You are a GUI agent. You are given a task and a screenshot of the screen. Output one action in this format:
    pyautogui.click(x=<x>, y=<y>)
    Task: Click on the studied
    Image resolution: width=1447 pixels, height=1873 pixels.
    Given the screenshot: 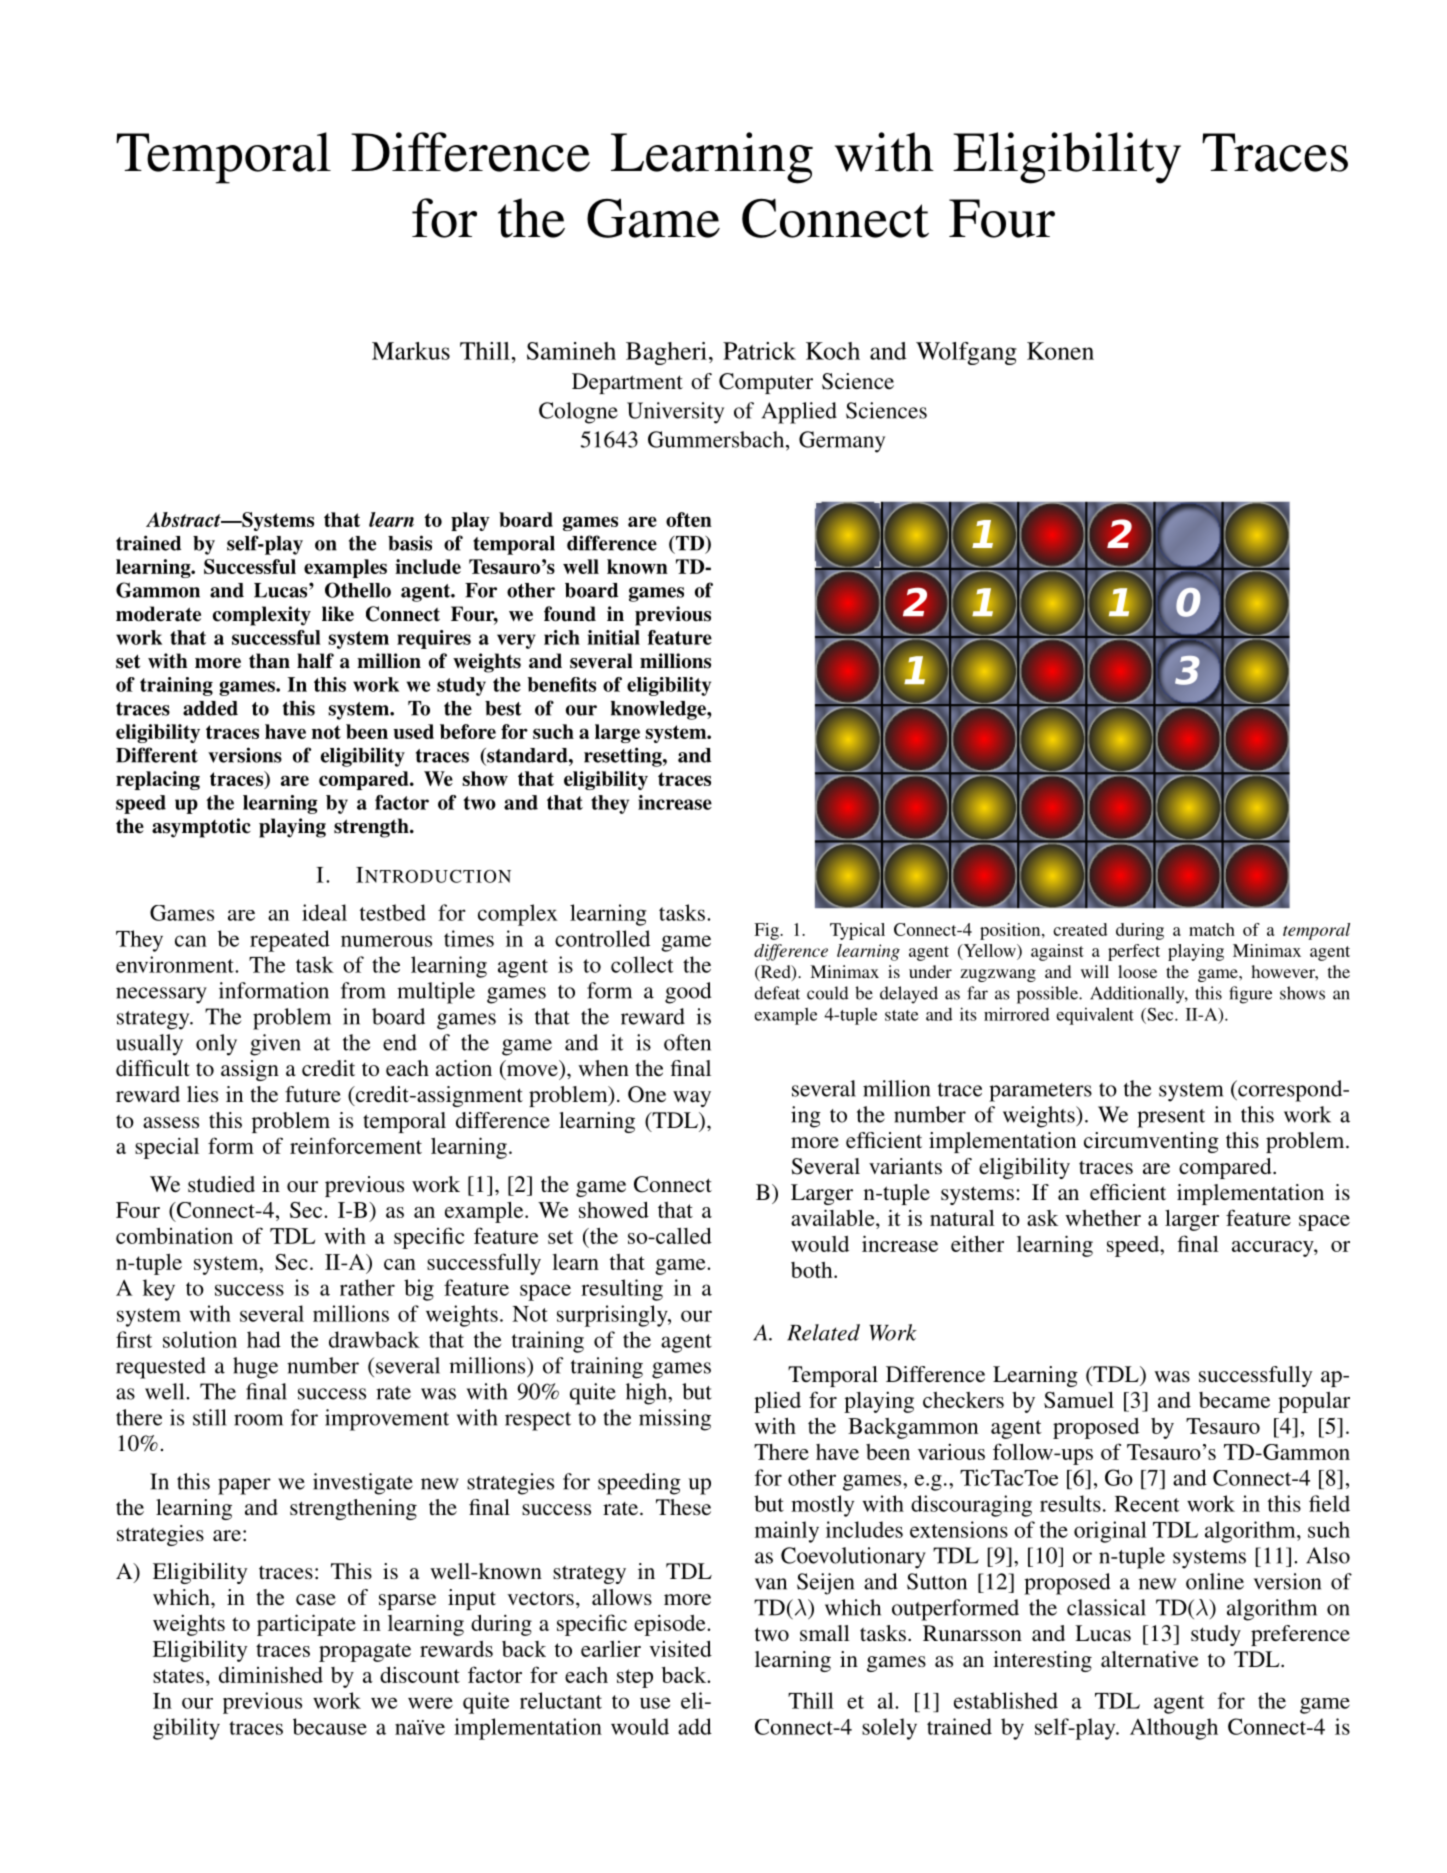 What is the action you would take?
    pyautogui.click(x=221, y=1184)
